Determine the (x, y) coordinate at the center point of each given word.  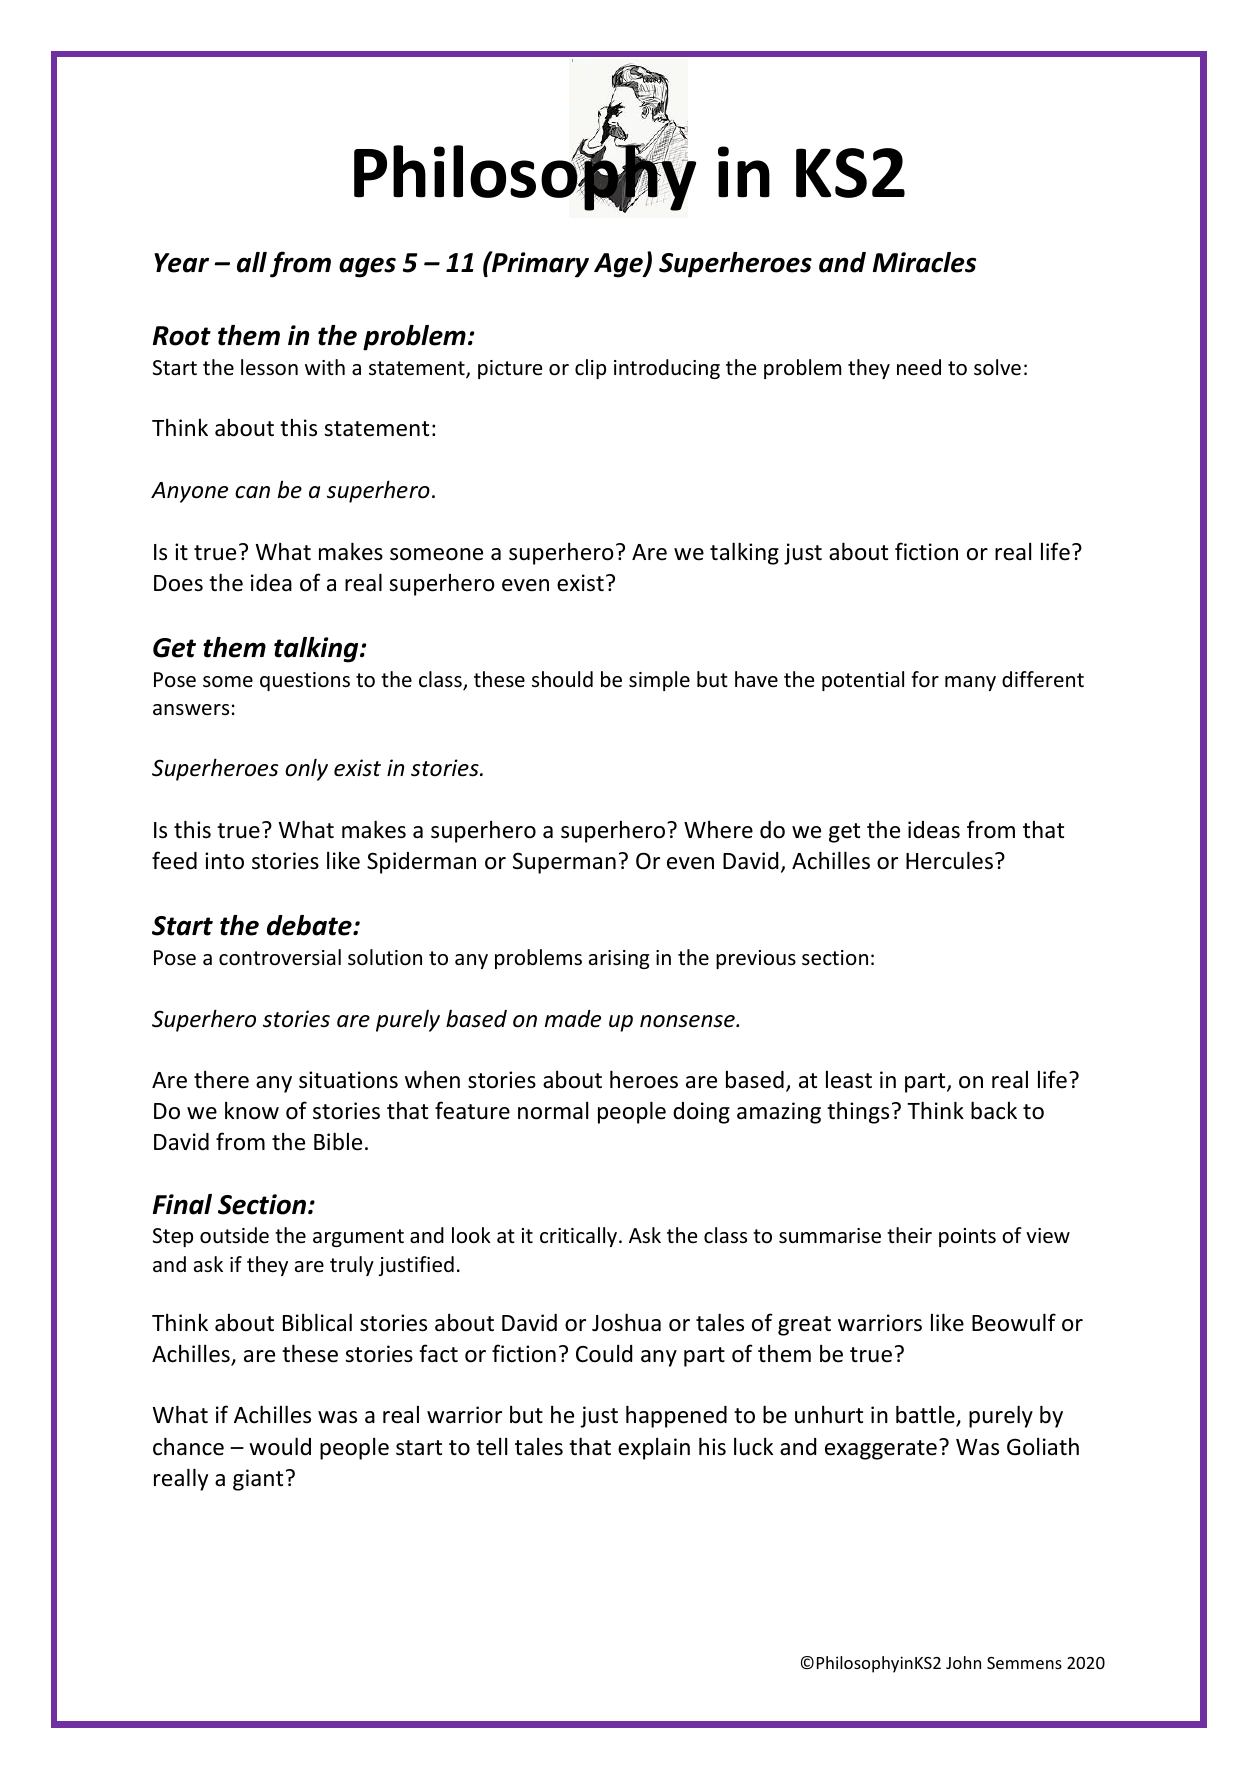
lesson (269, 367)
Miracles (924, 262)
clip (590, 369)
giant (258, 1480)
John (963, 1662)
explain (654, 1448)
